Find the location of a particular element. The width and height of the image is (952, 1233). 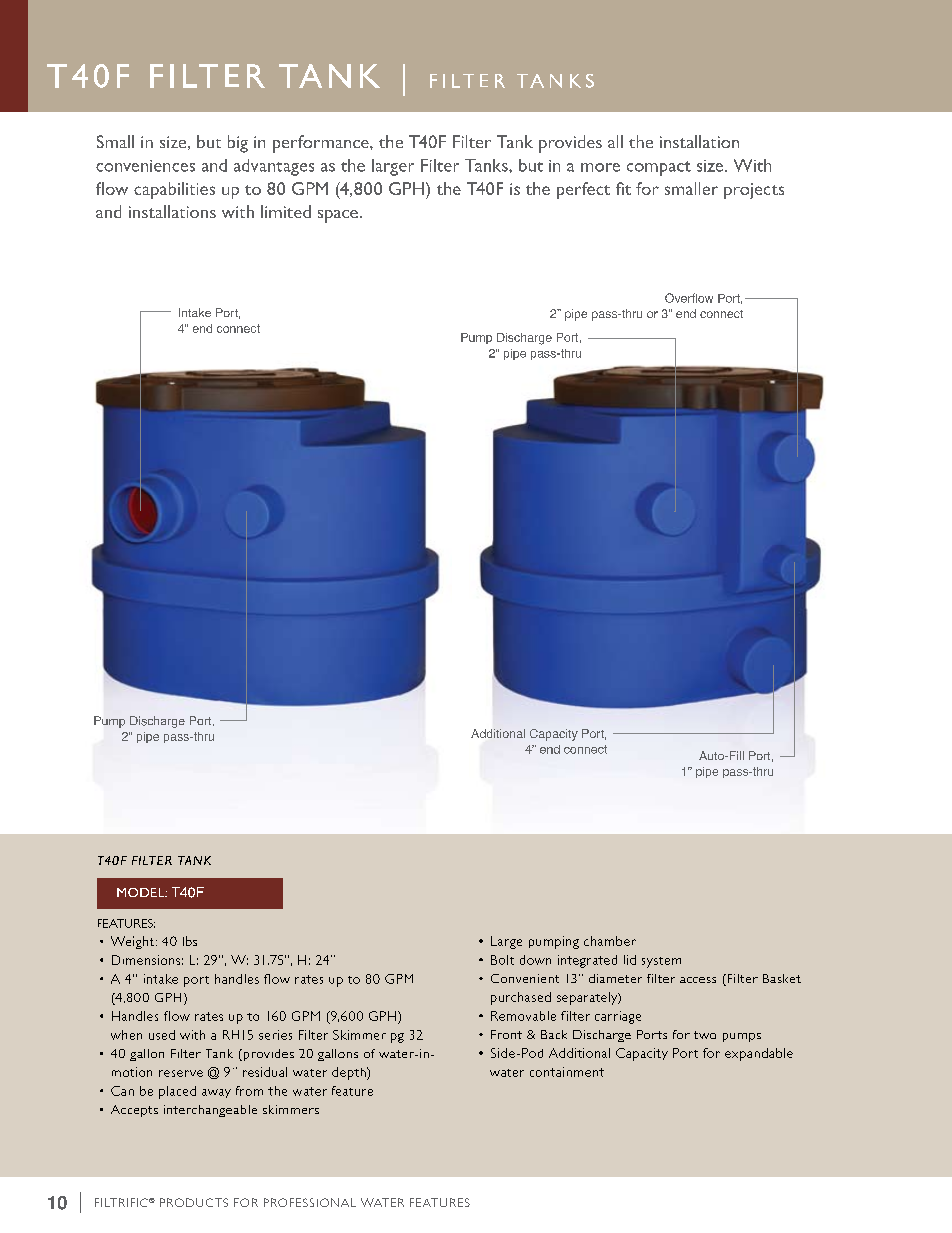

compact is located at coordinates (659, 168).
